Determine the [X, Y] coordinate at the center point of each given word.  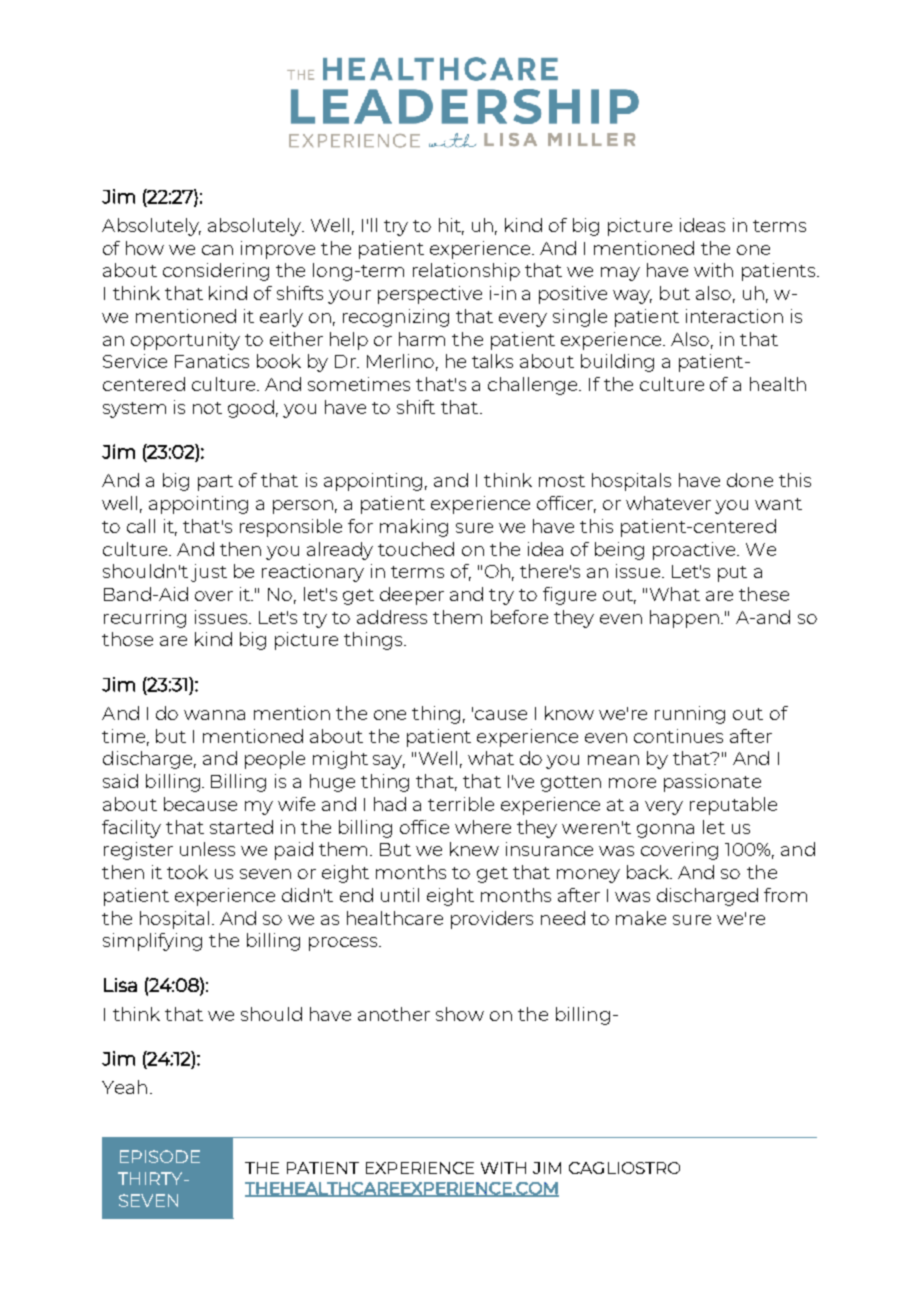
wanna [214, 715]
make [641, 918]
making [414, 528]
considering [216, 272]
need [563, 918]
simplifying [152, 942]
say [389, 762]
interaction [734, 316]
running [690, 715]
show [460, 1014]
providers [492, 920]
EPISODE [160, 1156]
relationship [466, 272]
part [215, 483]
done [750, 480]
